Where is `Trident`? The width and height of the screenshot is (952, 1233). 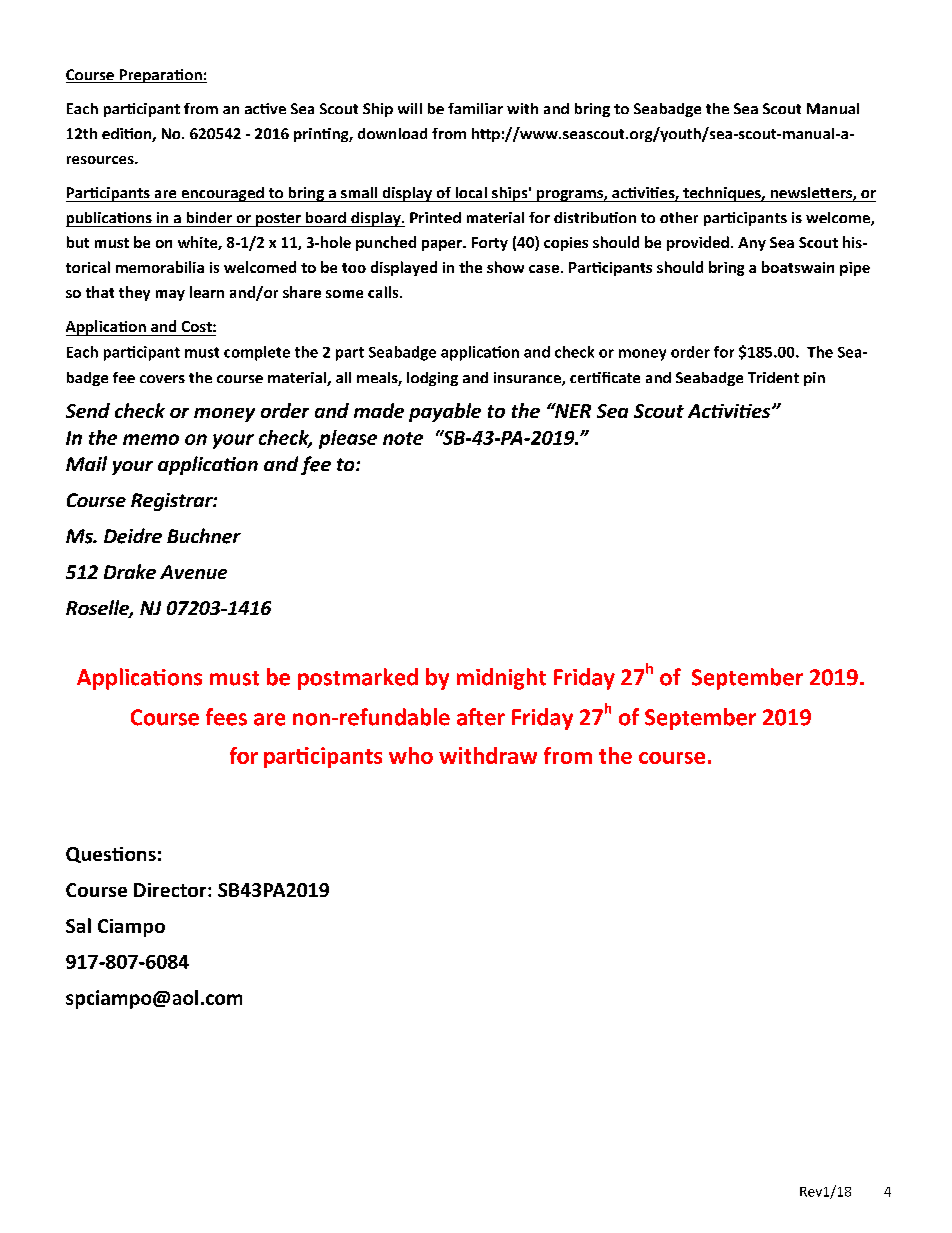
Trident is located at coordinates (773, 377).
